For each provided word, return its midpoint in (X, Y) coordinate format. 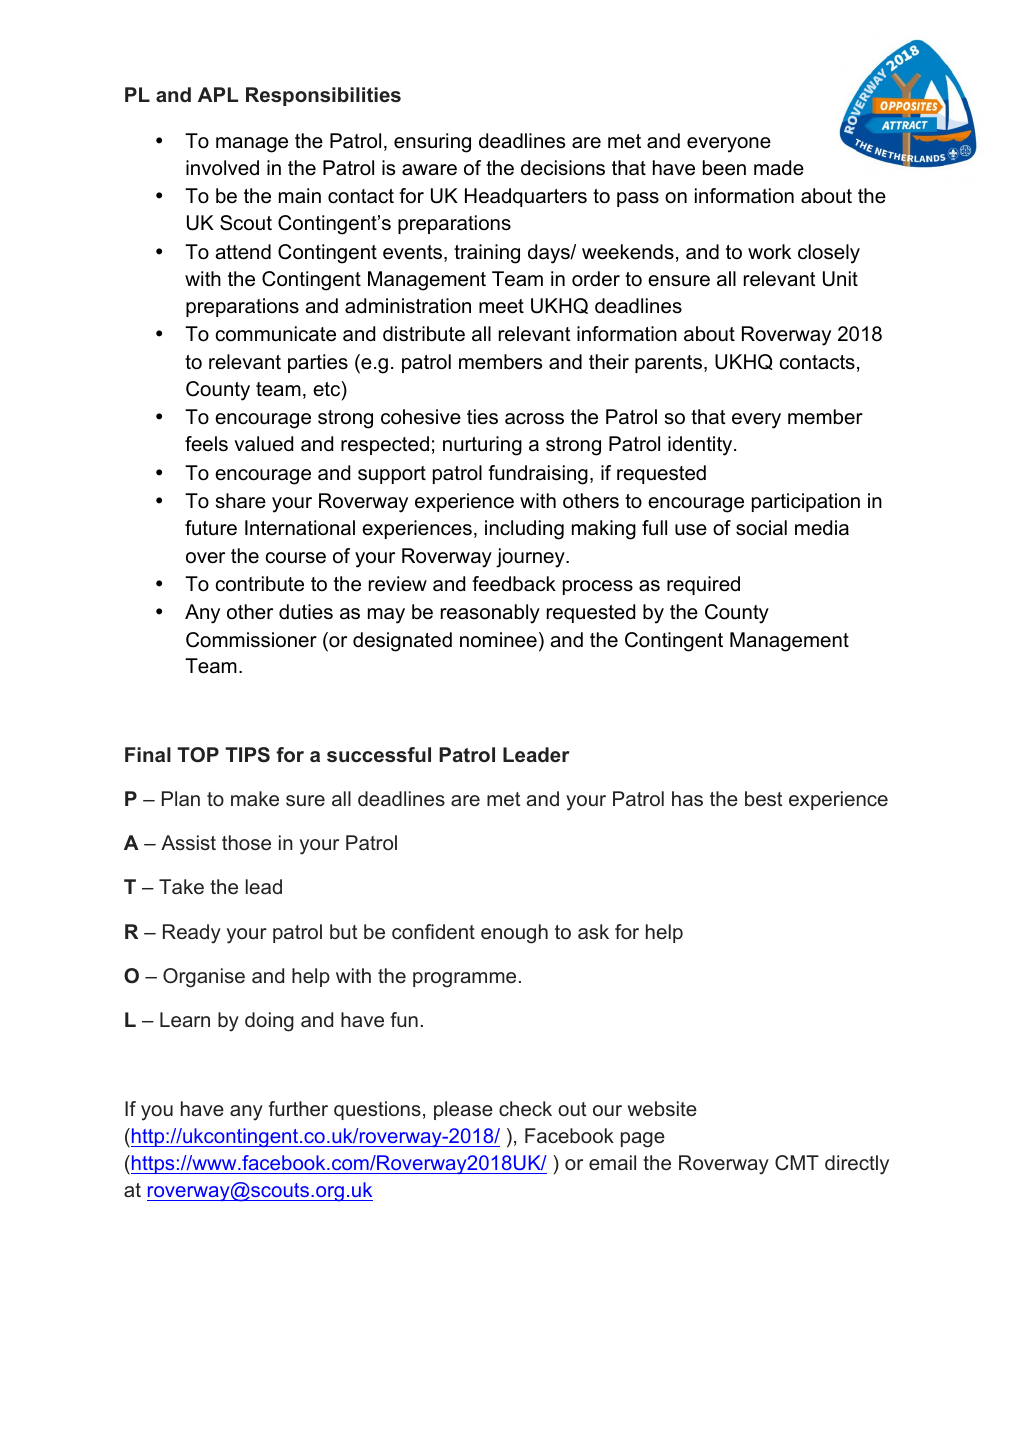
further (298, 1108)
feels (206, 444)
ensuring (432, 143)
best (763, 798)
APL (218, 94)
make (255, 798)
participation (806, 502)
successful (379, 754)
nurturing (482, 446)
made (779, 168)
